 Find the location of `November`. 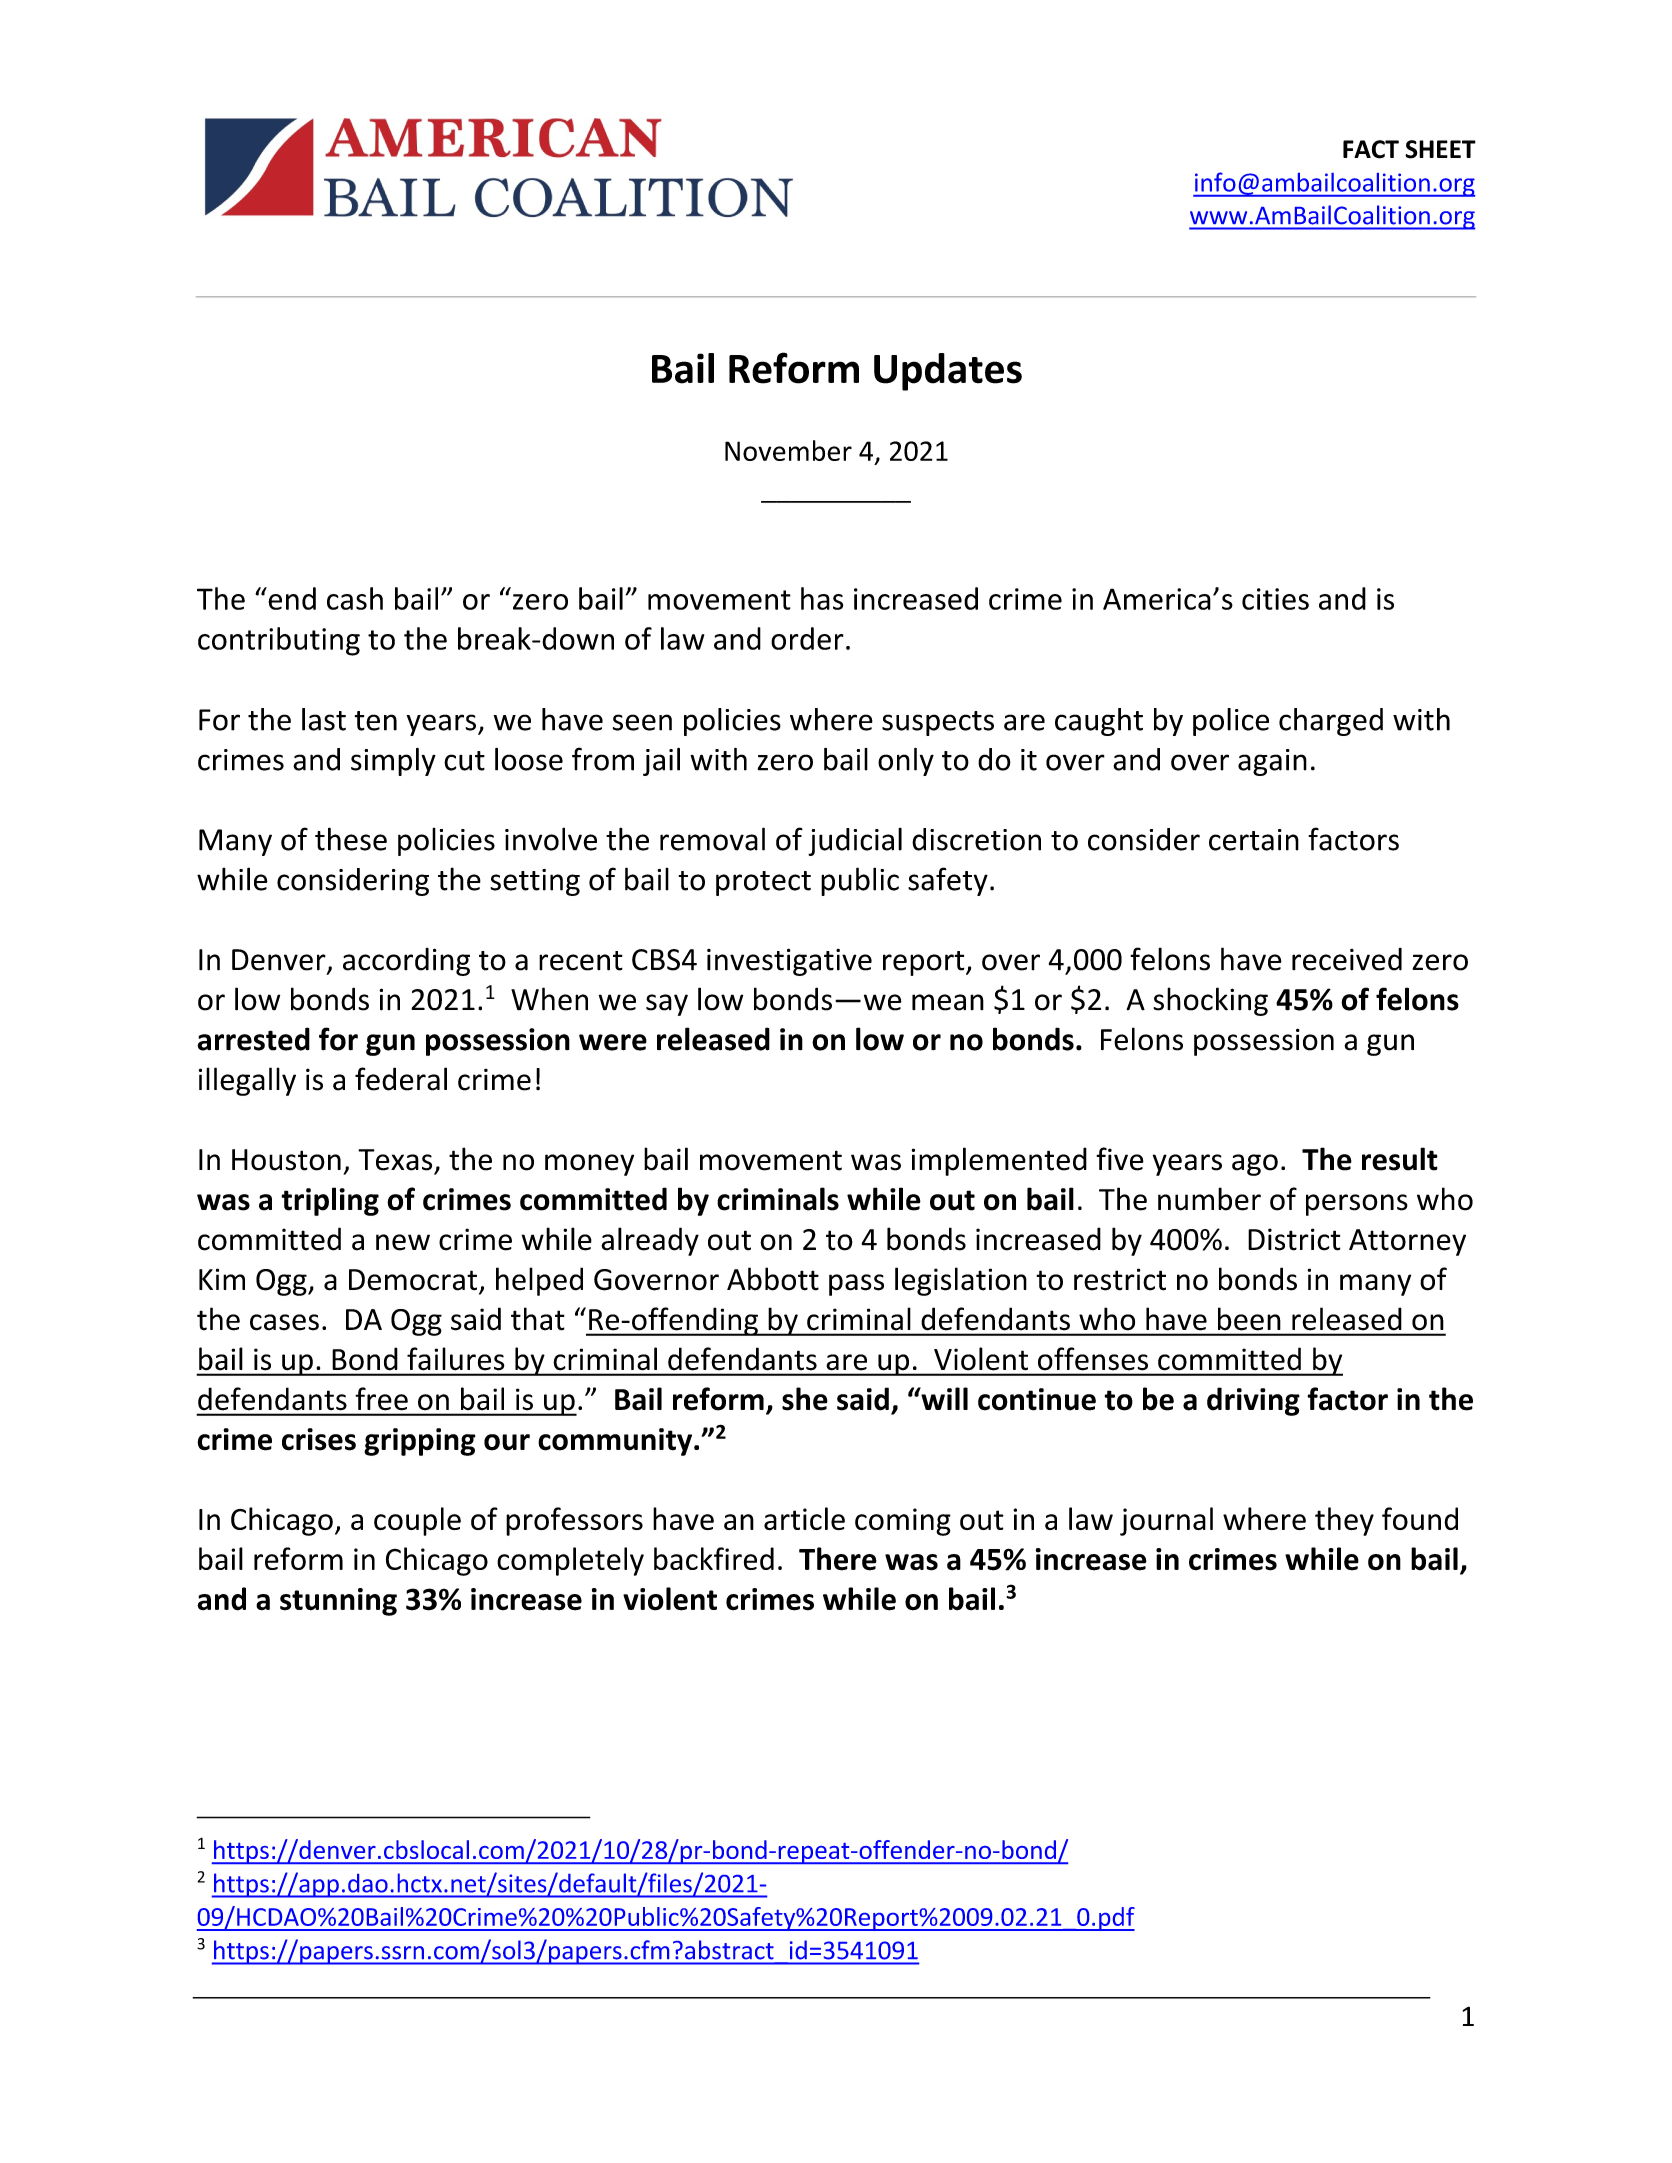

November is located at coordinates (788, 450).
